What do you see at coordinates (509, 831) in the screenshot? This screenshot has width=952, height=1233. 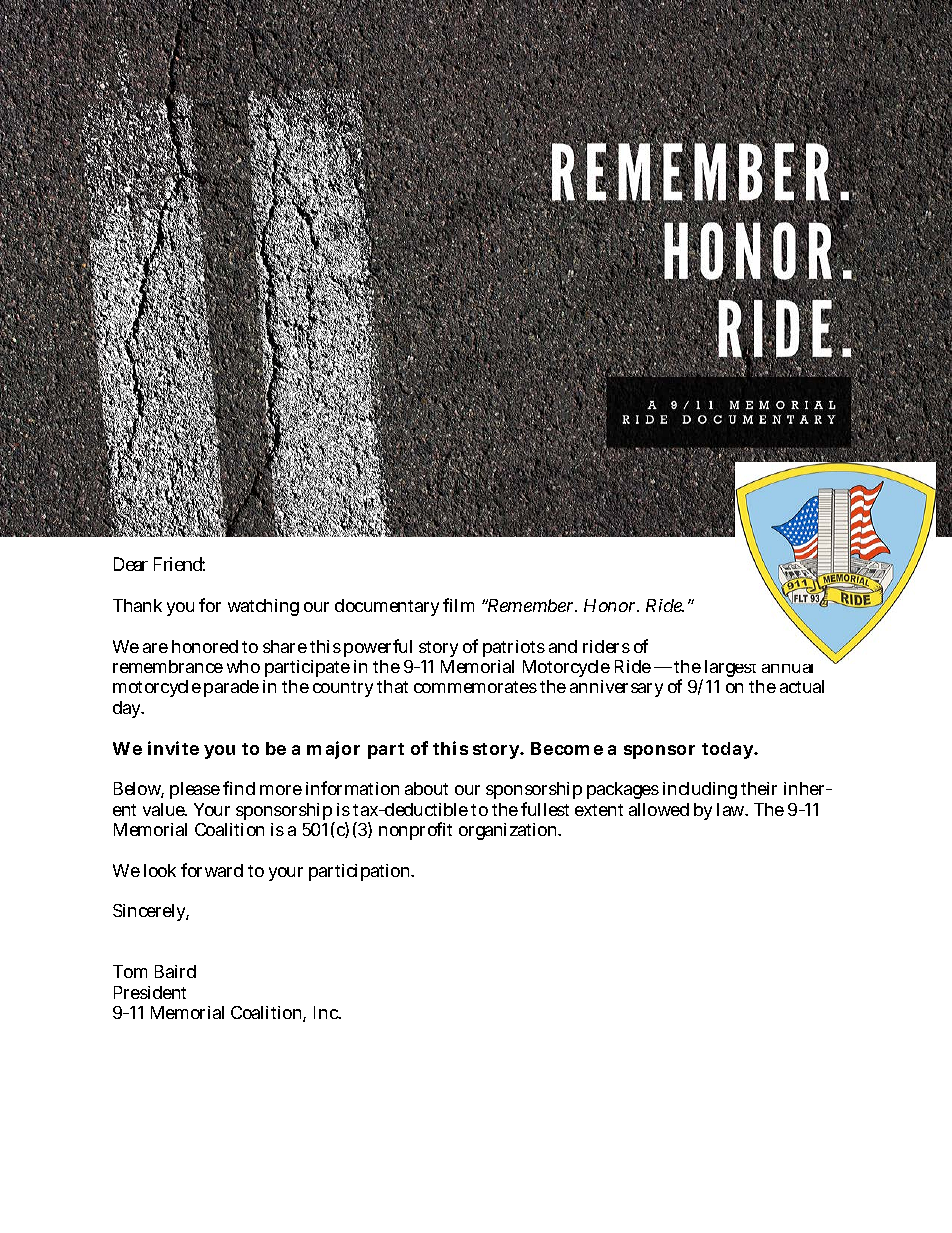 I see `organization` at bounding box center [509, 831].
